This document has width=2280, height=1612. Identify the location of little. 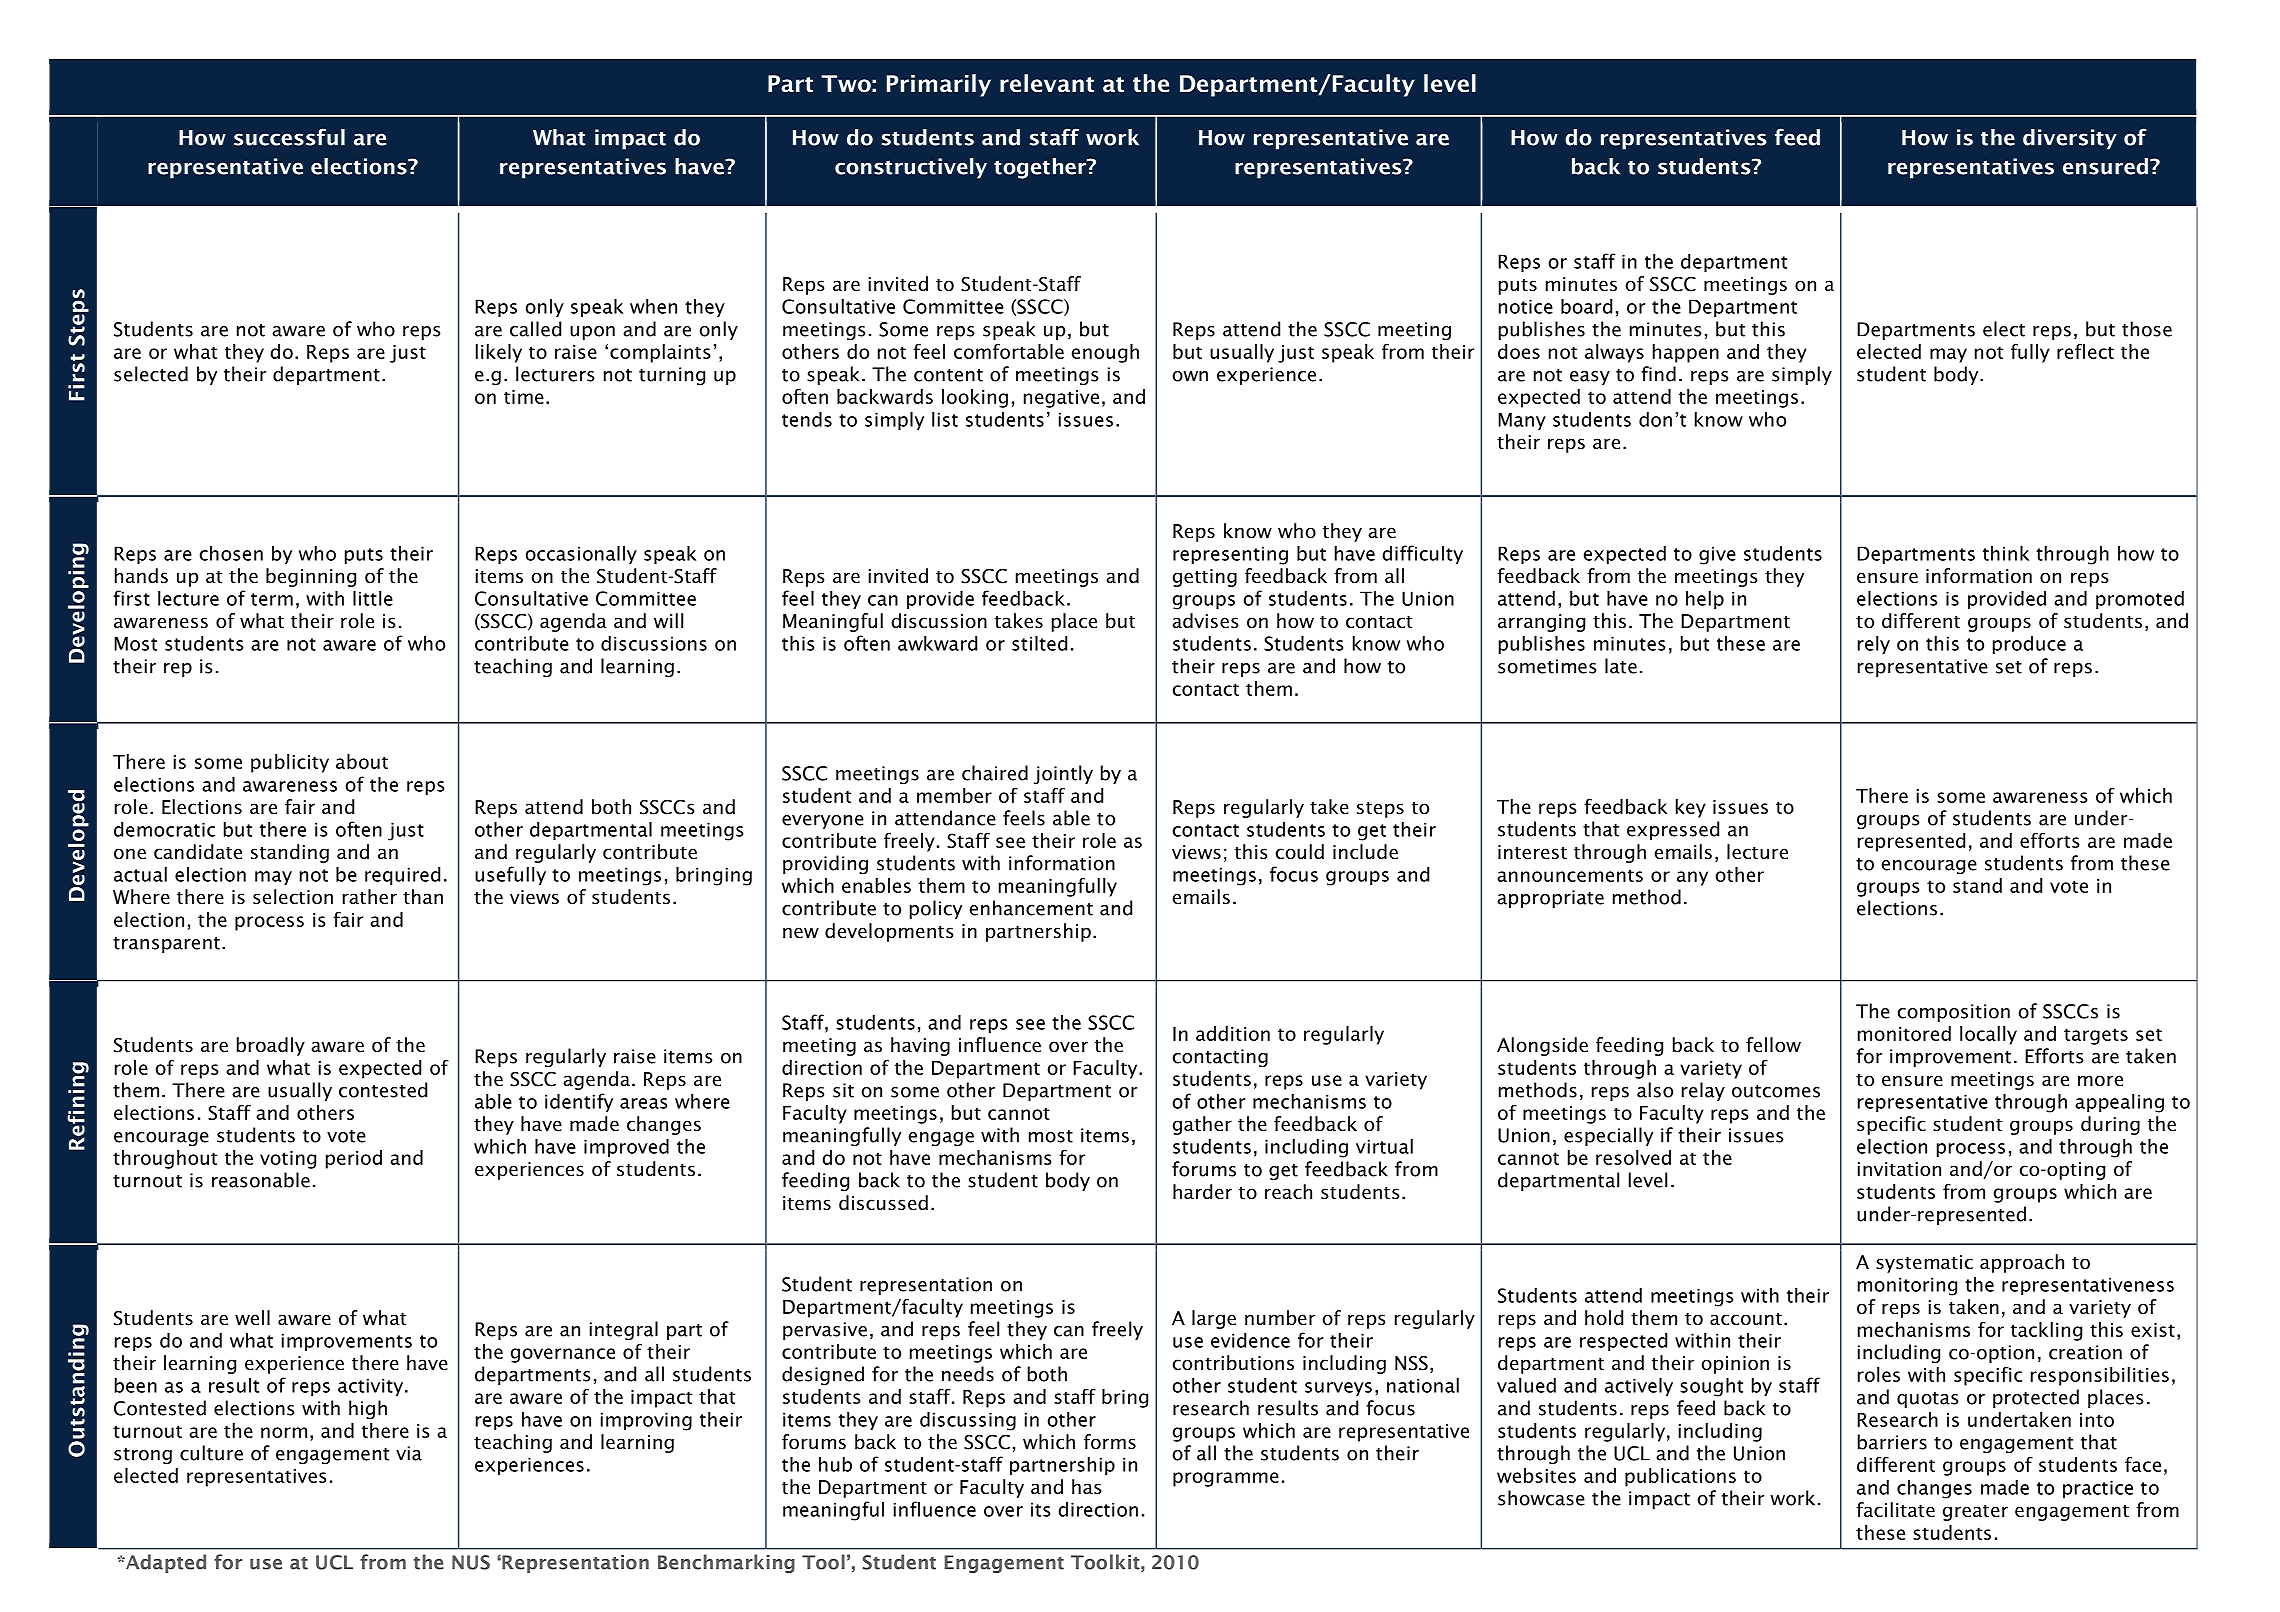
(373, 598).
